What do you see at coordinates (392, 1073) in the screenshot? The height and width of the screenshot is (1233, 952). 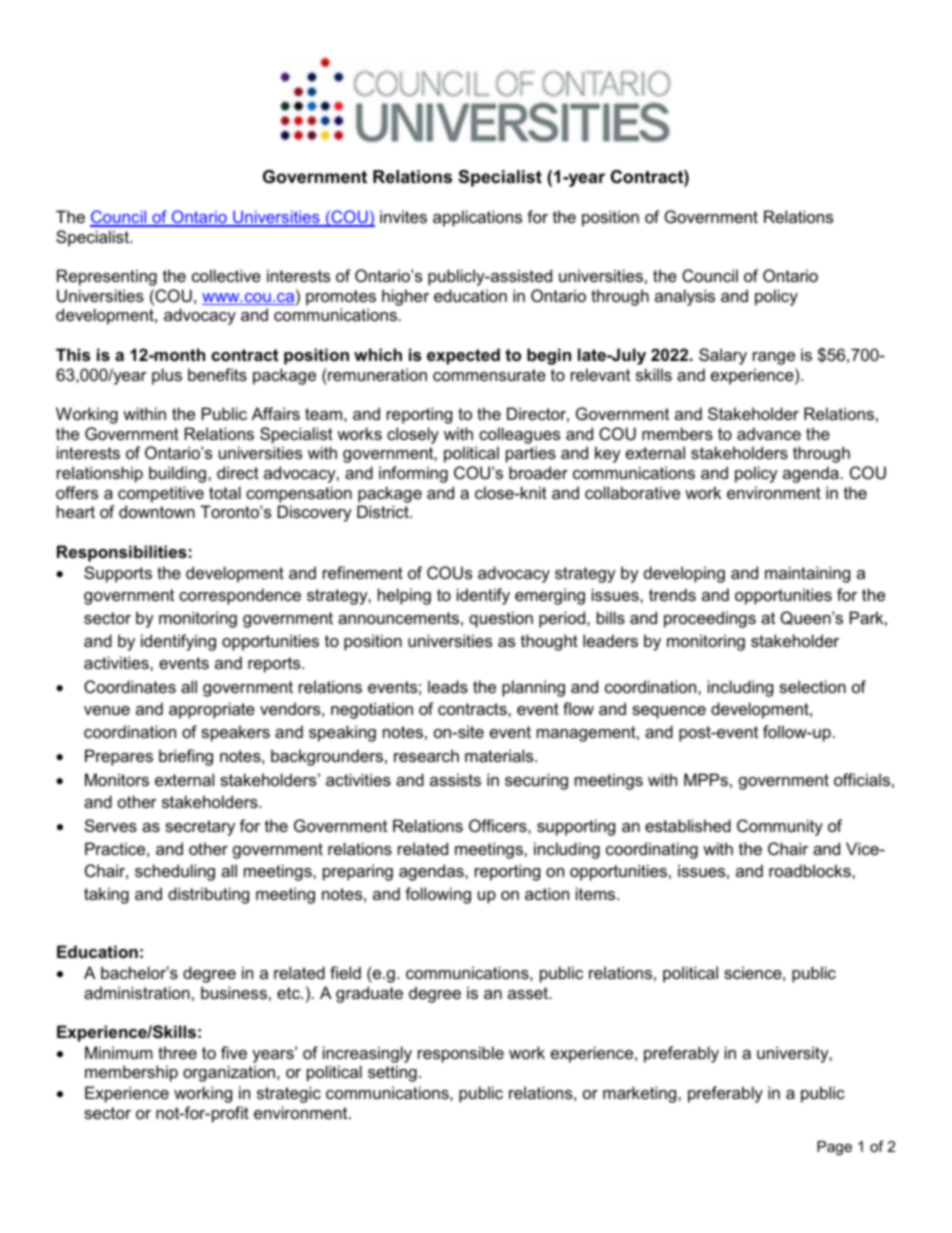 I see `setting` at bounding box center [392, 1073].
